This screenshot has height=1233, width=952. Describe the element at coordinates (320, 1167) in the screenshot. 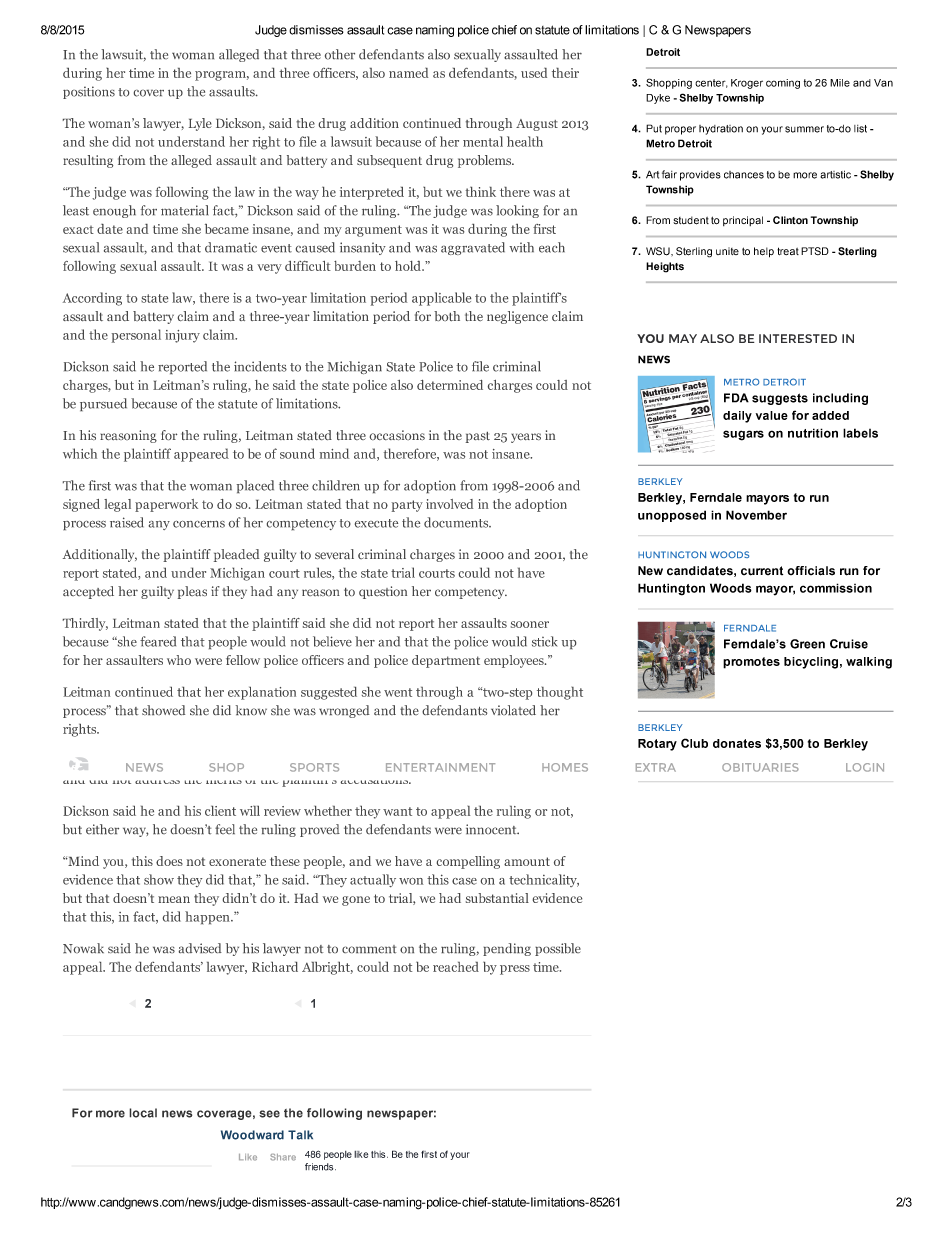

I see `friends` at that location.
